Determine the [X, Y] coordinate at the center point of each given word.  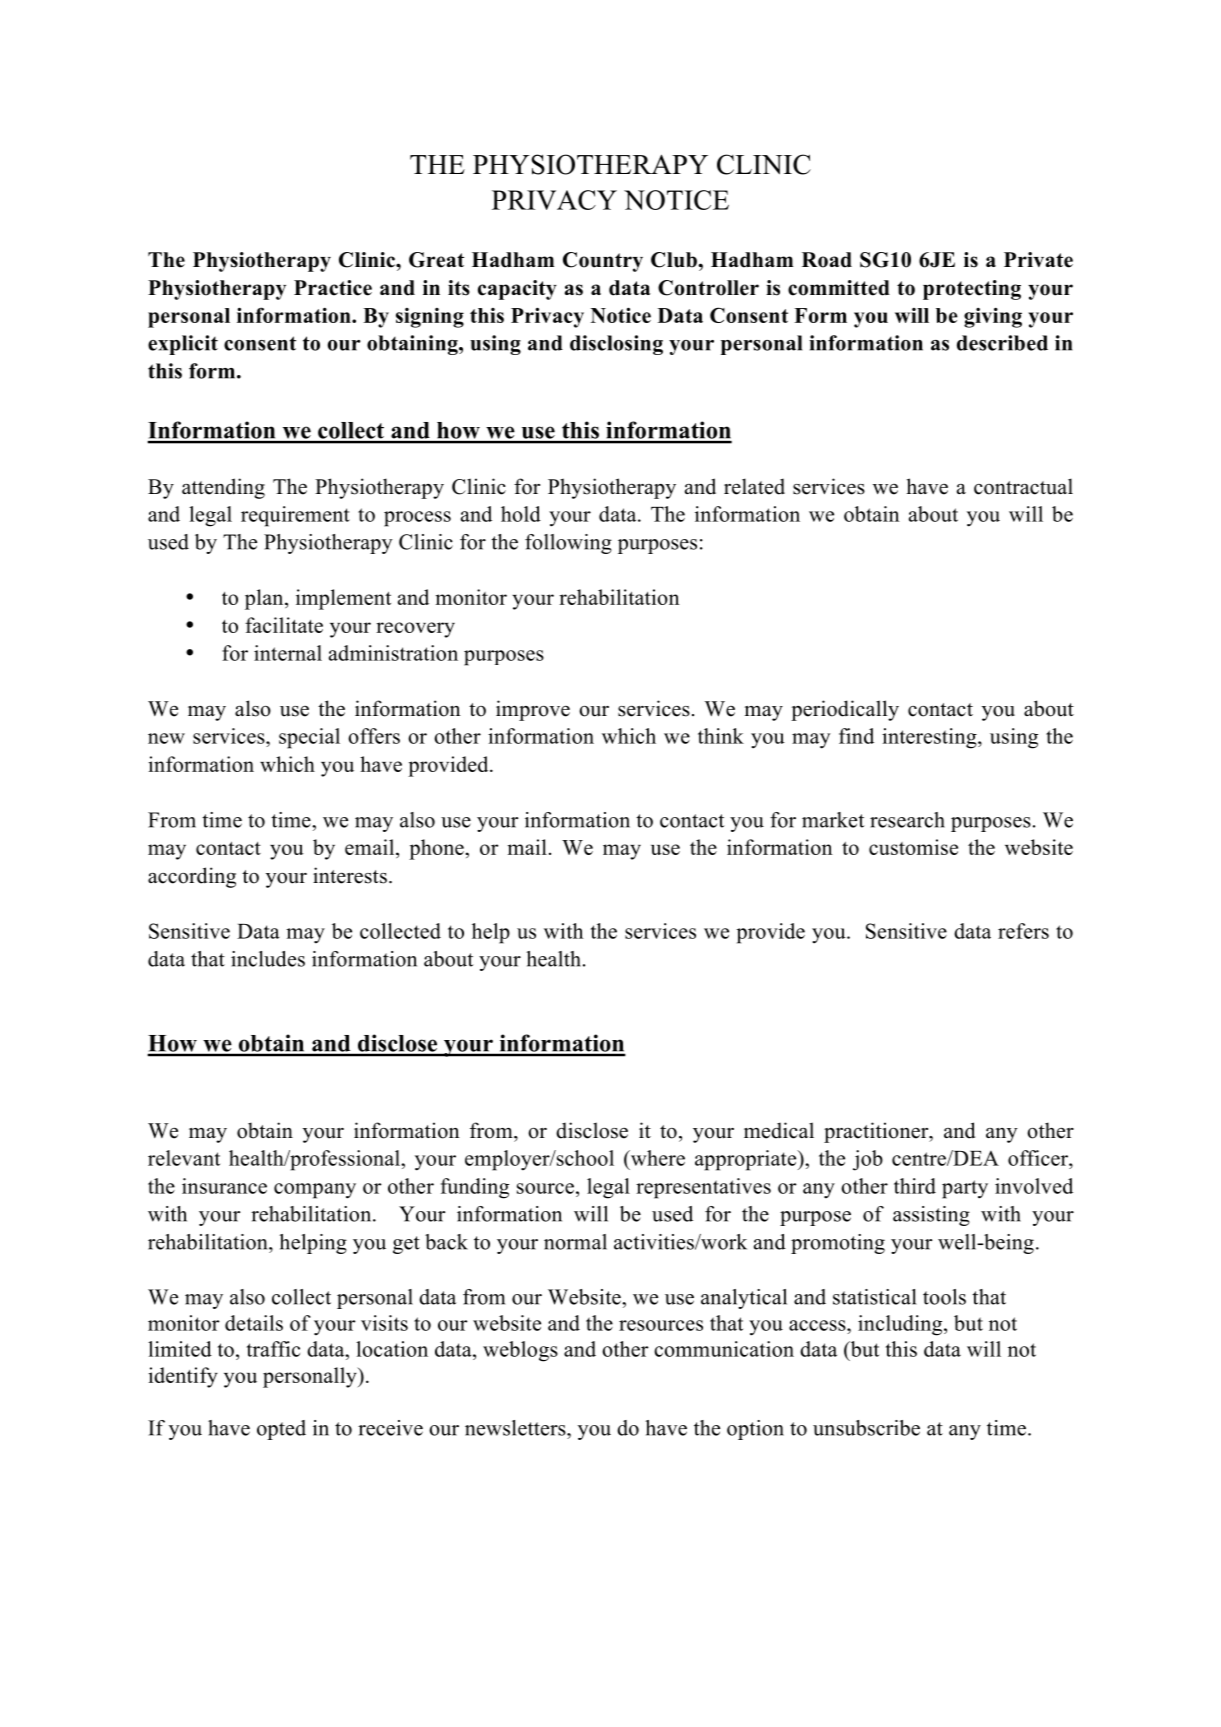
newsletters [516, 1428]
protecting [972, 290]
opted [281, 1430]
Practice [333, 288]
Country [603, 262]
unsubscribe [866, 1428]
